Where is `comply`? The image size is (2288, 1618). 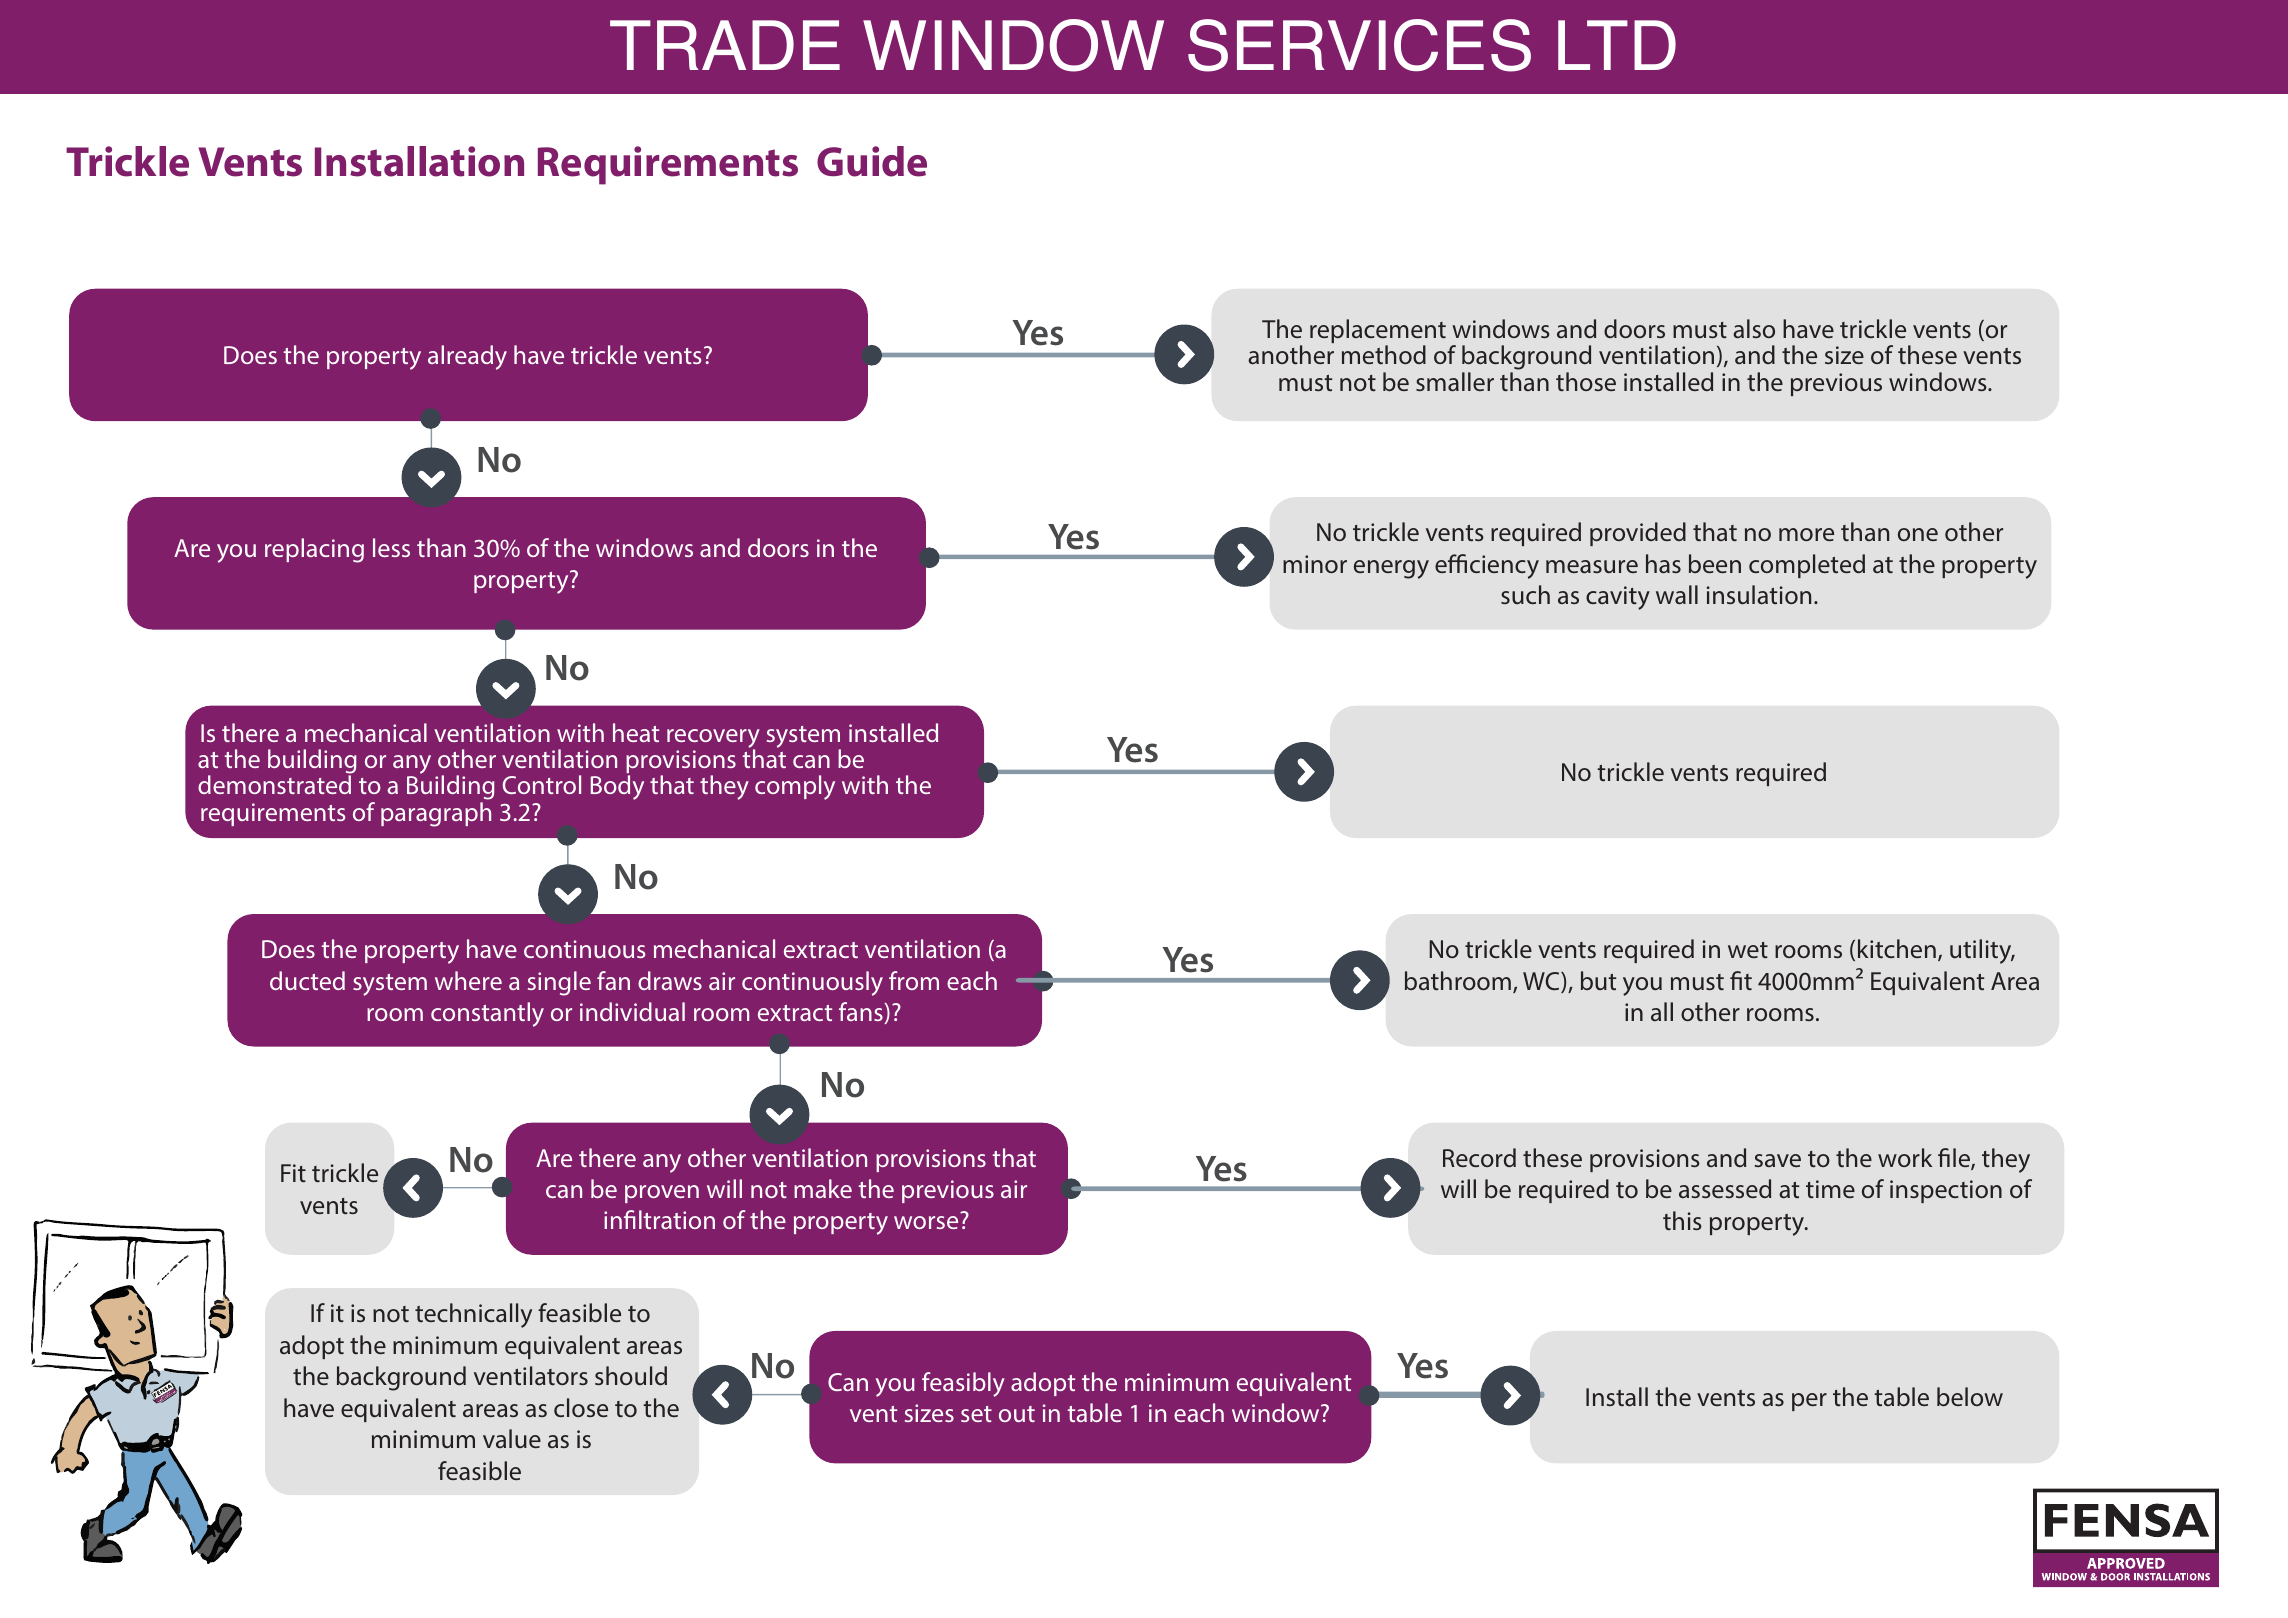 comply is located at coordinates (795, 787).
